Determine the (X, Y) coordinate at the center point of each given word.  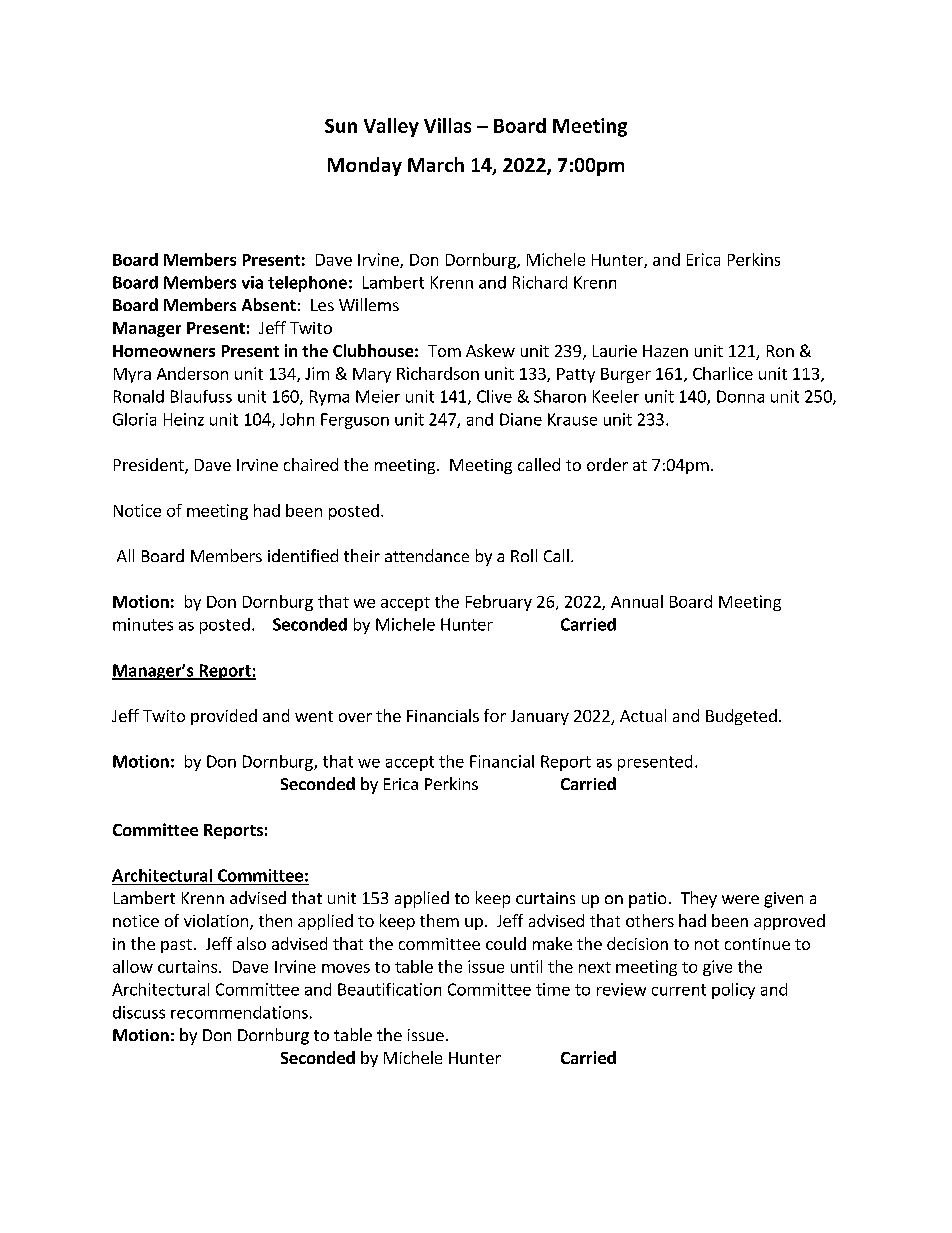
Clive (494, 396)
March (436, 164)
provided (224, 717)
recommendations (239, 1012)
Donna (740, 396)
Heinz (184, 419)
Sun (341, 126)
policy (733, 991)
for (495, 715)
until (526, 966)
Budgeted (741, 717)
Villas (447, 125)
